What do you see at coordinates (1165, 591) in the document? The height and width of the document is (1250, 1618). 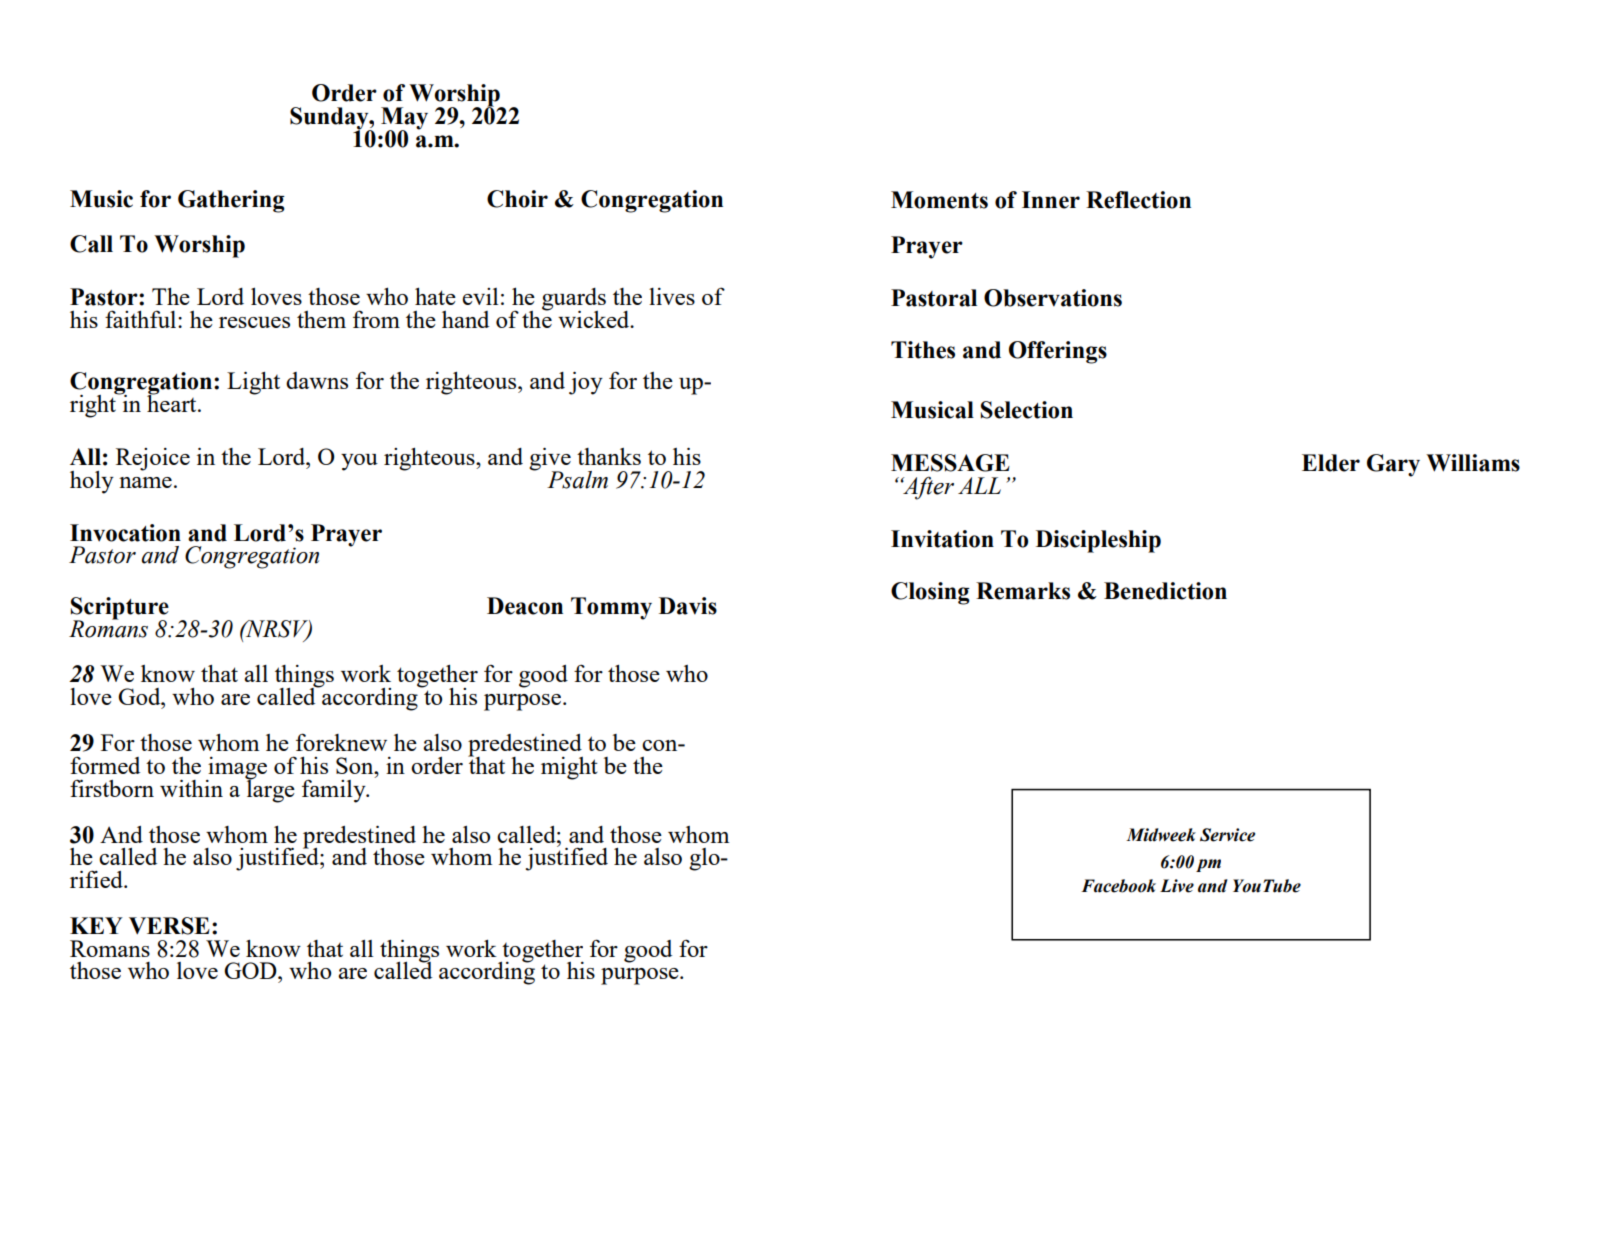 I see `Benediction` at bounding box center [1165, 591].
